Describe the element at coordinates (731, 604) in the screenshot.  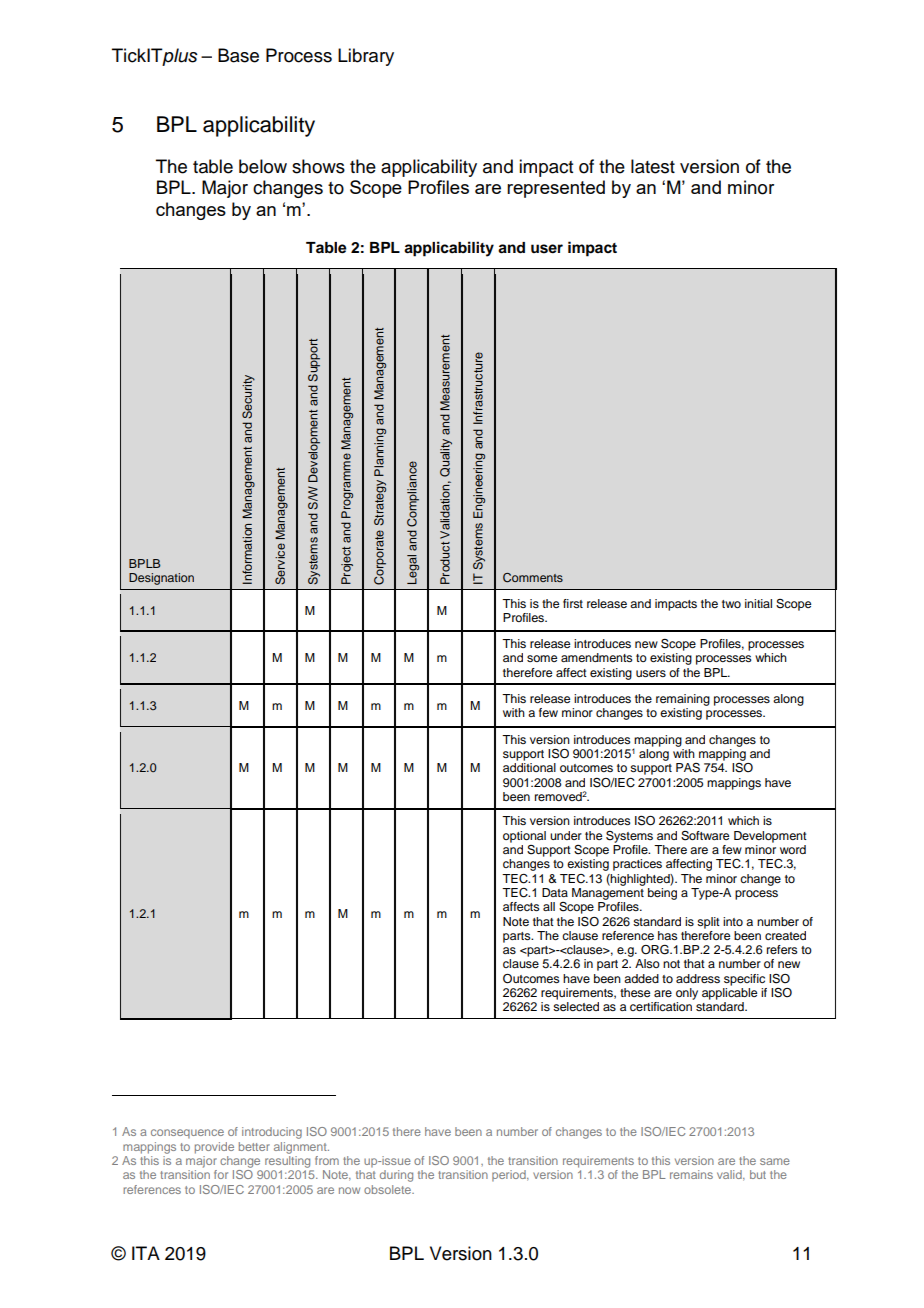
I see `two` at that location.
